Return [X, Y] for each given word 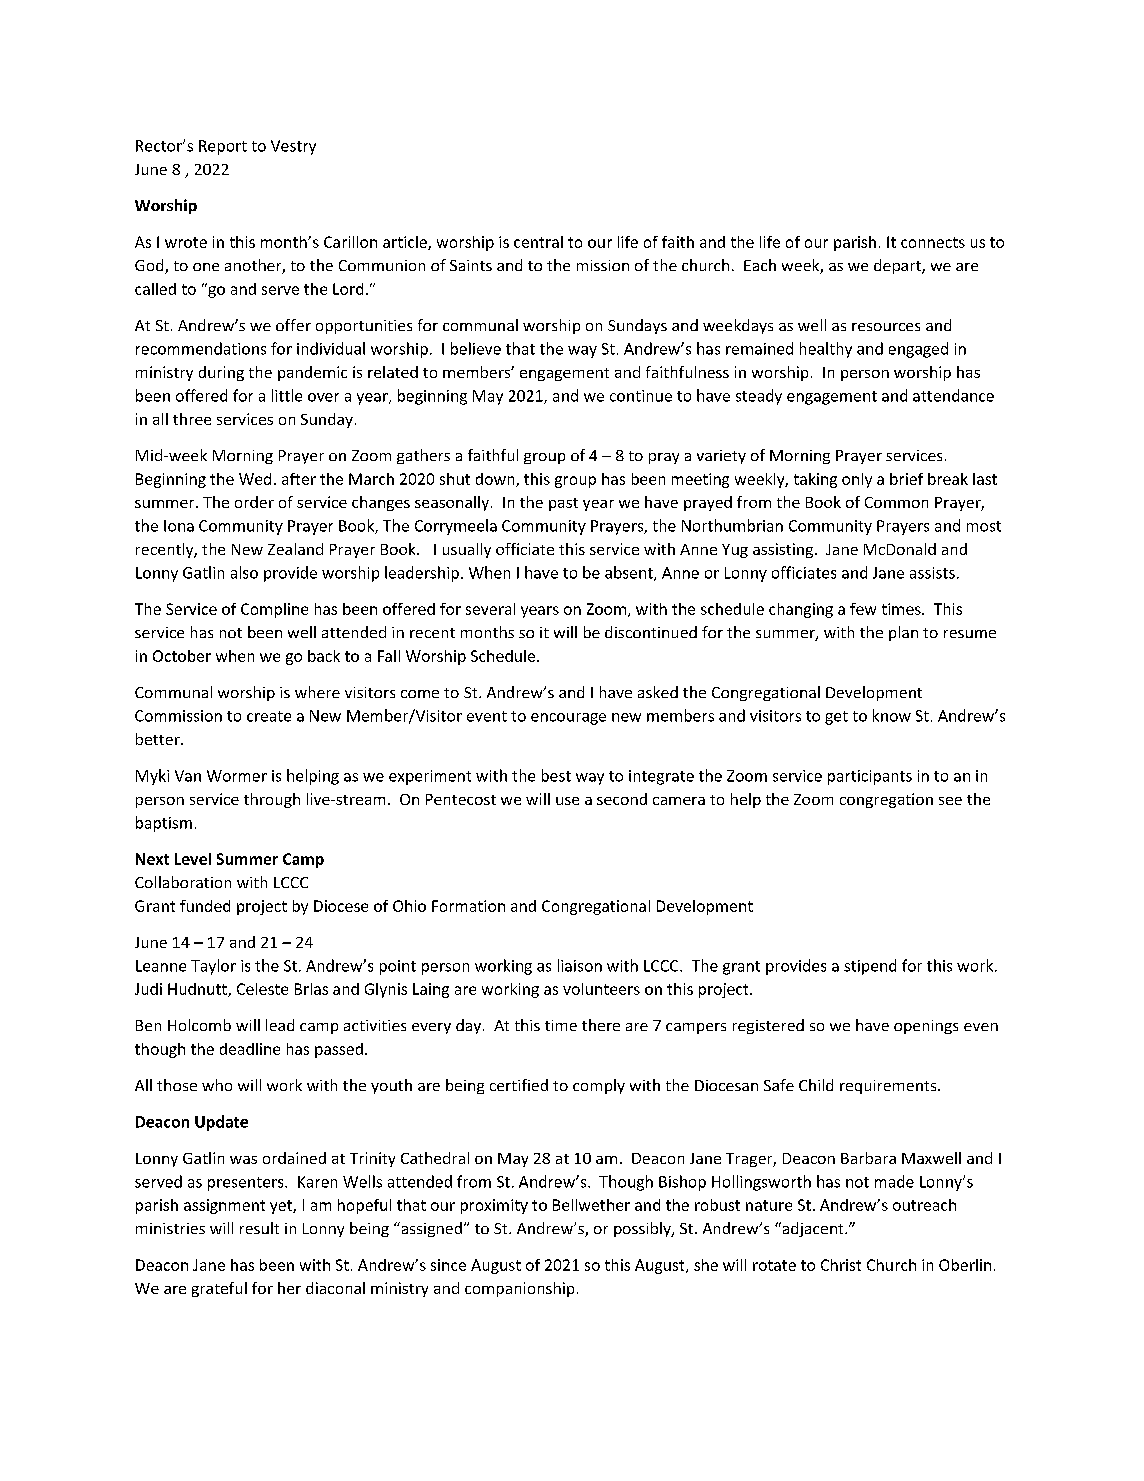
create [269, 716]
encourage [568, 719]
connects [933, 242]
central [538, 242]
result [259, 1228]
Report [223, 147]
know [892, 715]
